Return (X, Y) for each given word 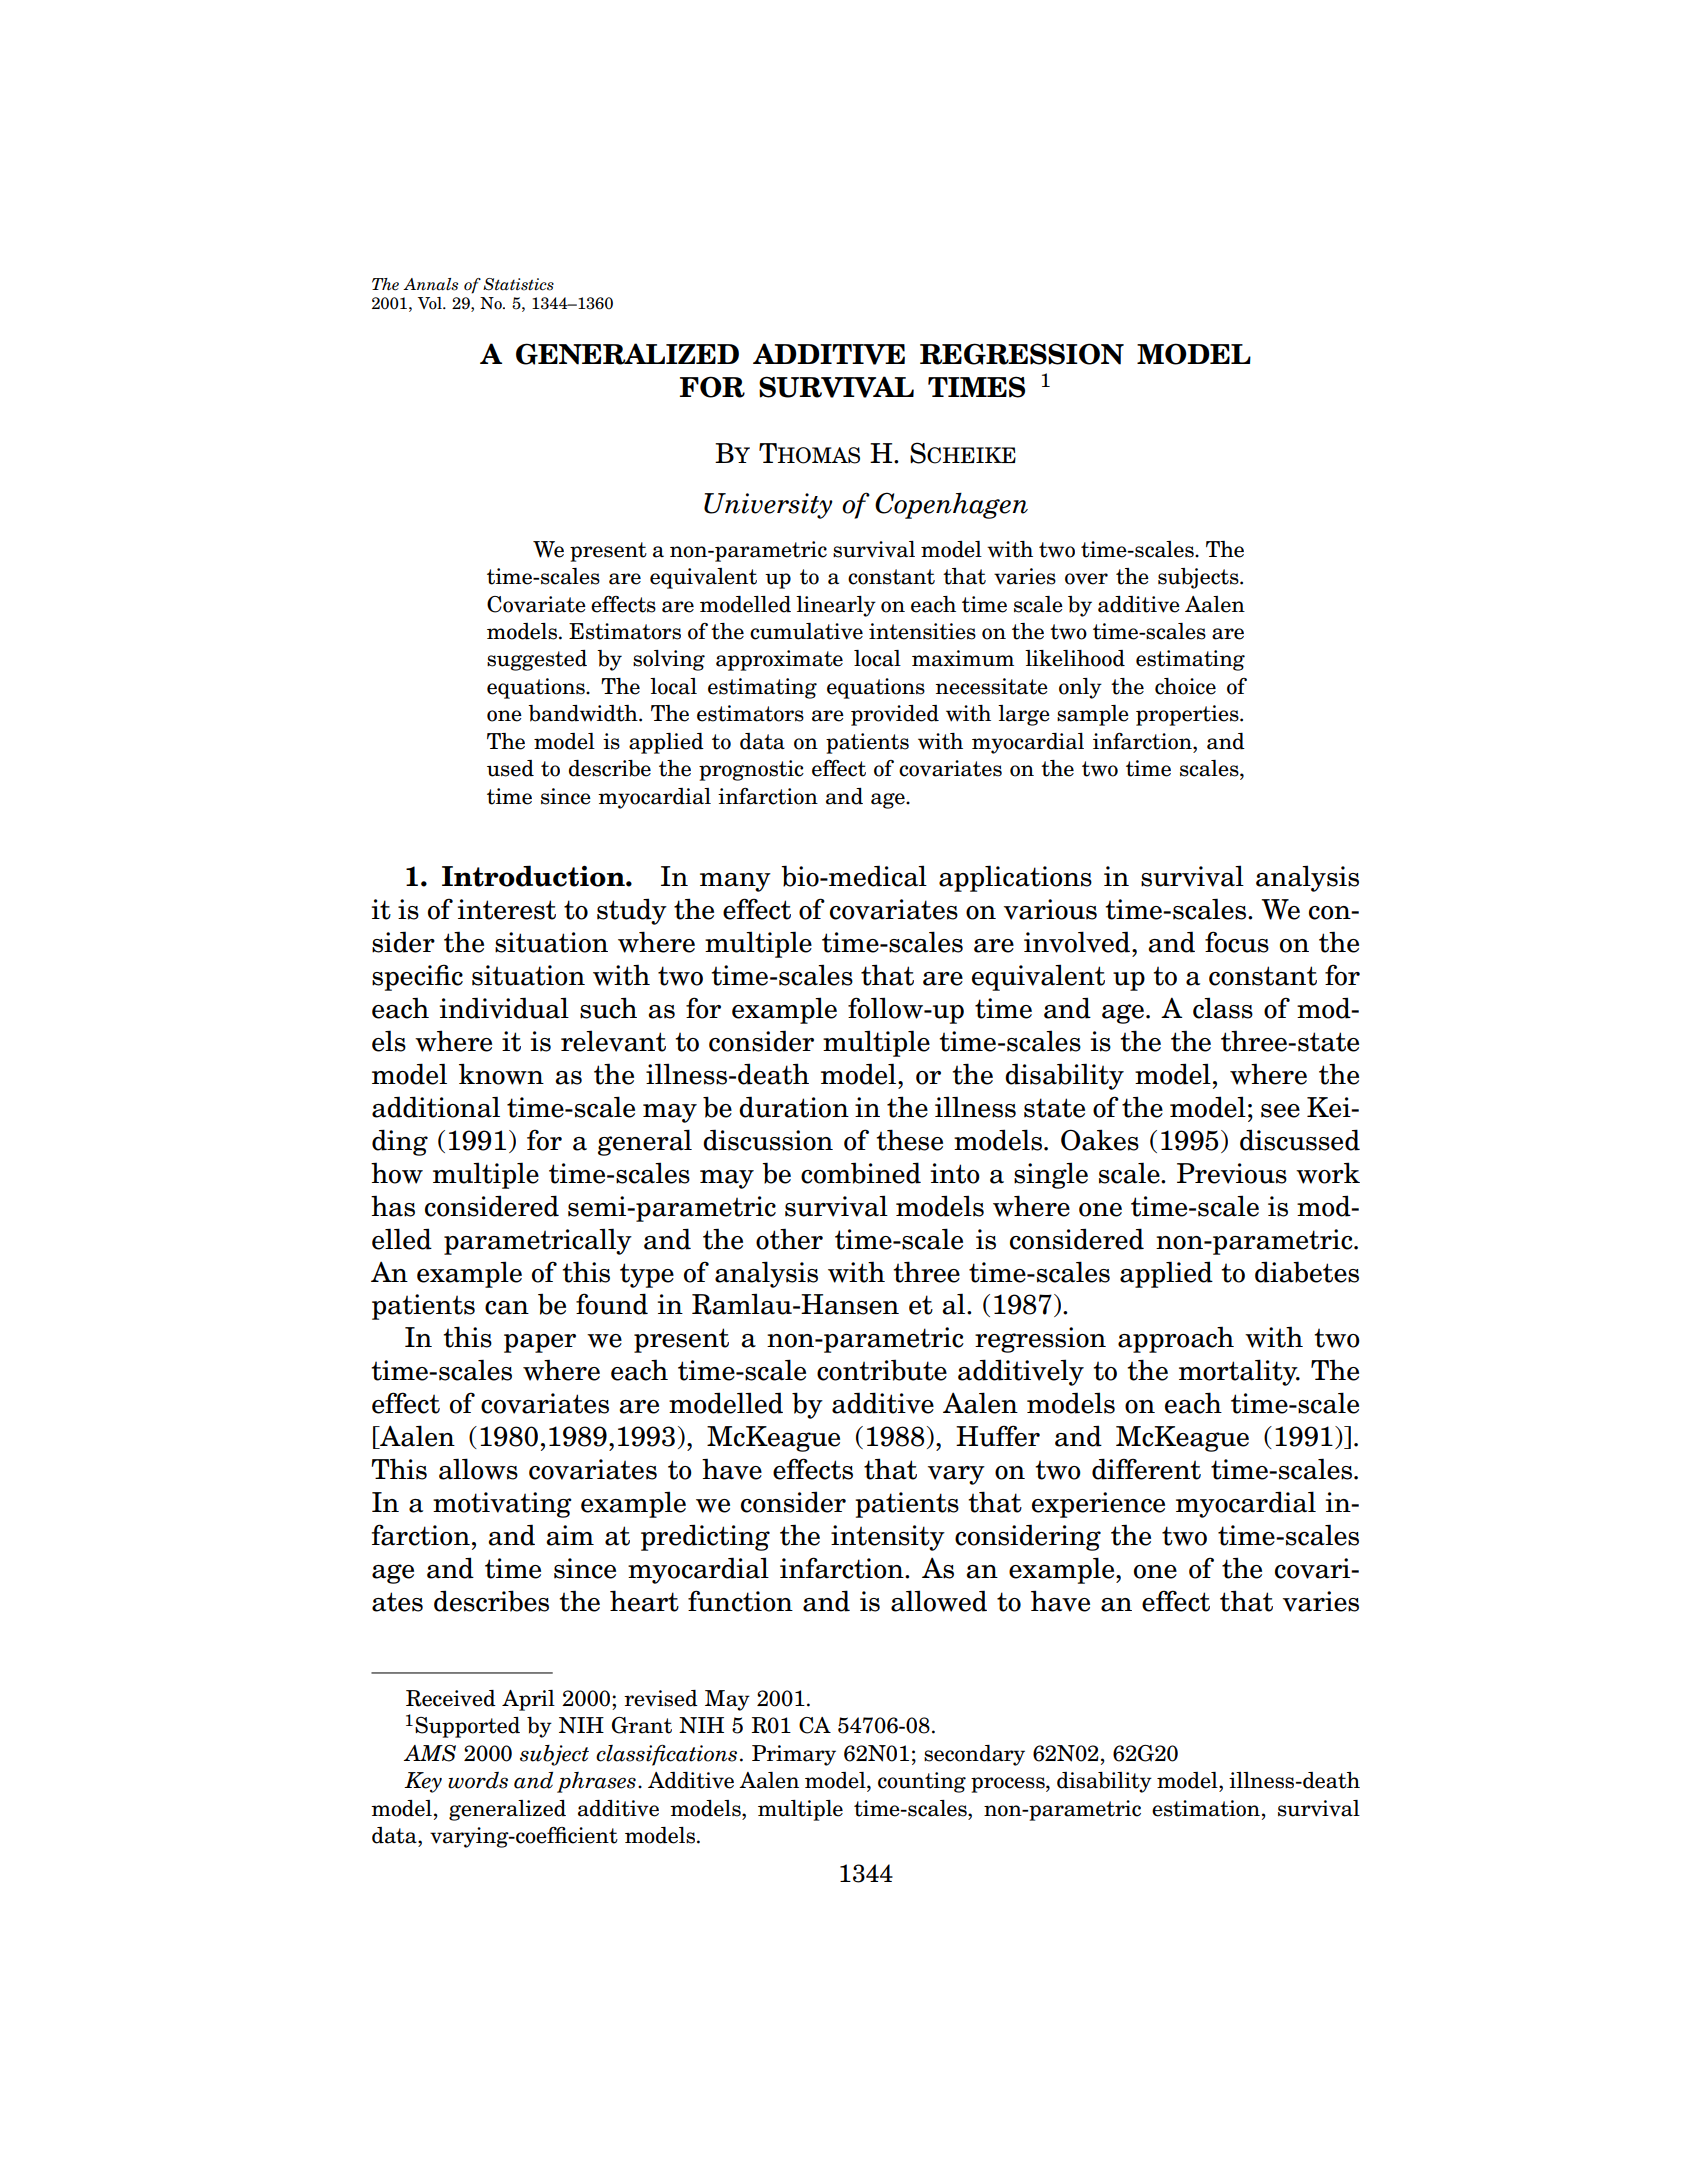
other (789, 1239)
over (1086, 579)
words (478, 1780)
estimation (1206, 1808)
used (510, 768)
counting (922, 1782)
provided (895, 715)
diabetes (1307, 1272)
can (507, 1308)
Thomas (809, 453)
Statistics (518, 284)
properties (1188, 715)
